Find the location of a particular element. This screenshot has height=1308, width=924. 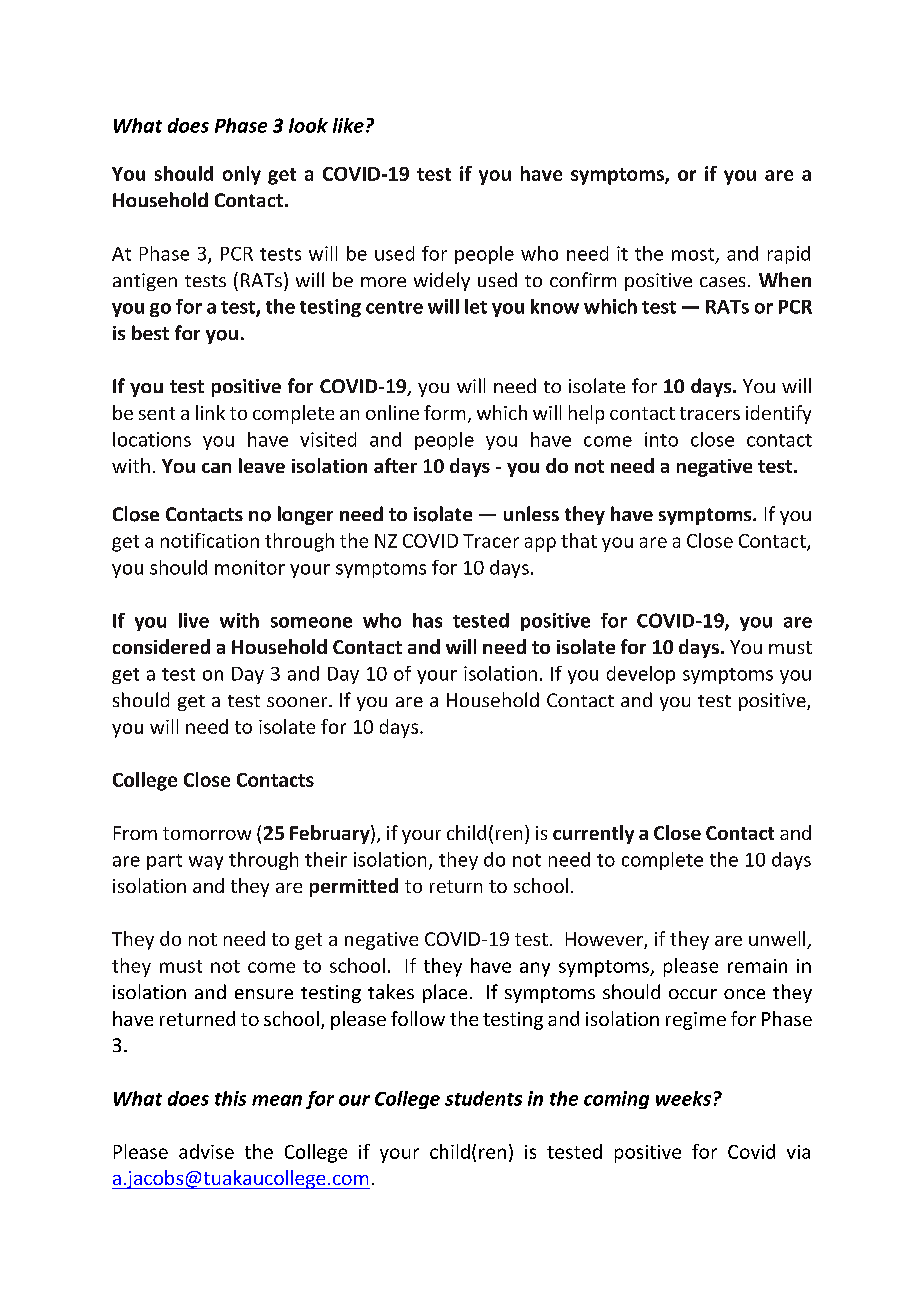

form is located at coordinates (444, 412).
